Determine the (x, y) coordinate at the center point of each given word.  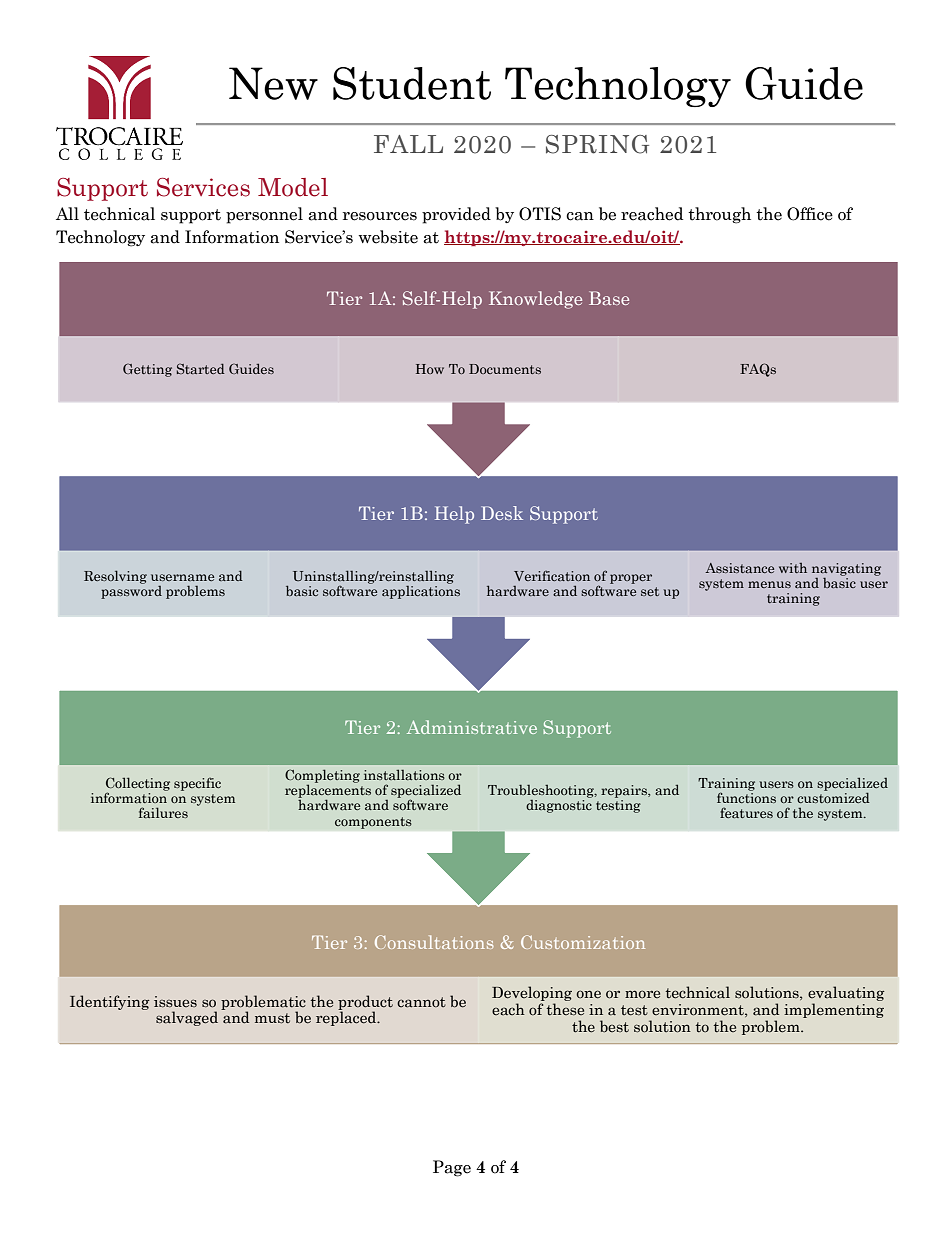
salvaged (187, 1018)
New (273, 83)
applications (421, 591)
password (131, 591)
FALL (408, 144)
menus (769, 584)
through (719, 215)
